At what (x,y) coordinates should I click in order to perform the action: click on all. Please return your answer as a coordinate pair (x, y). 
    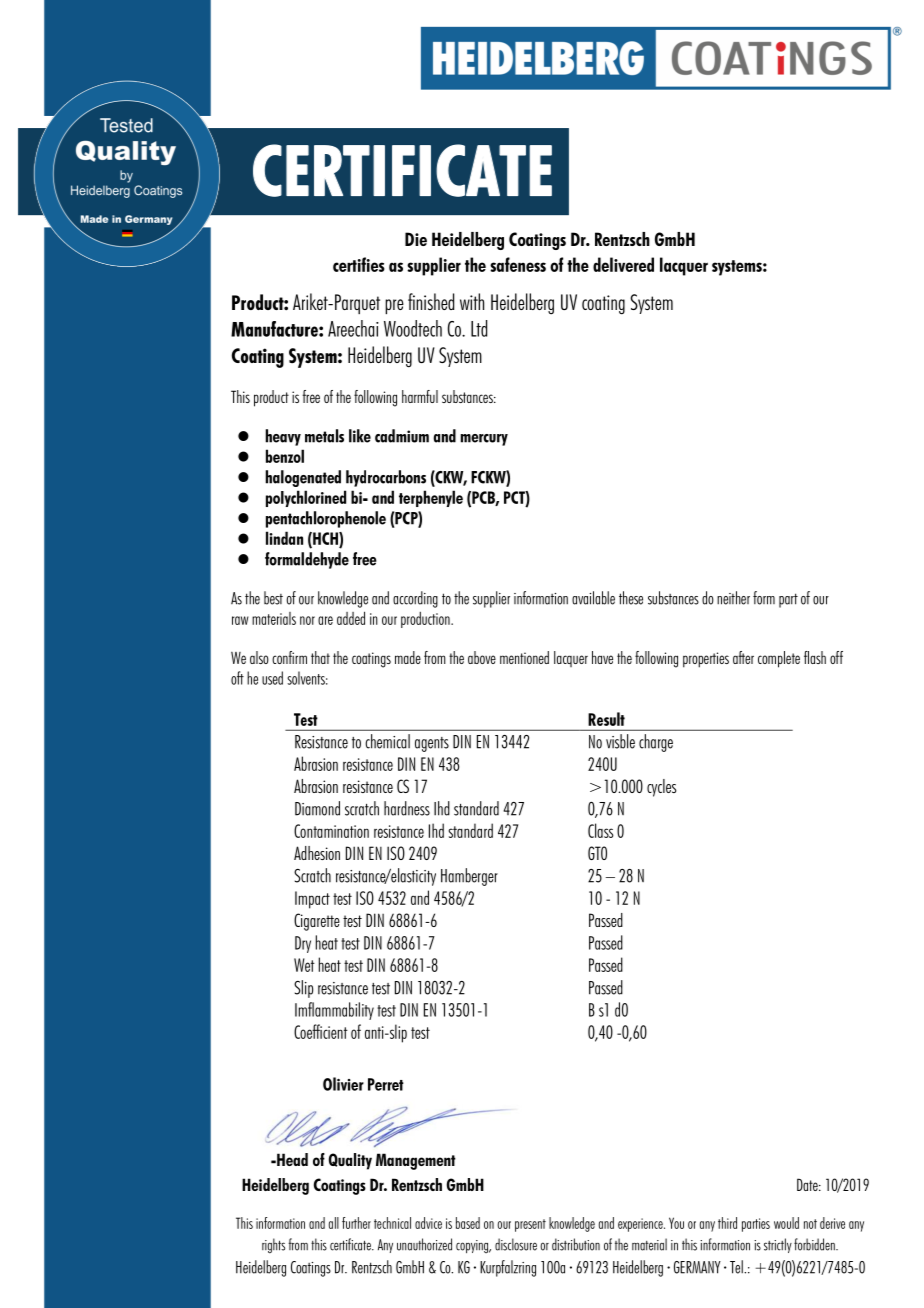
    Looking at the image, I should click on (334, 1223).
